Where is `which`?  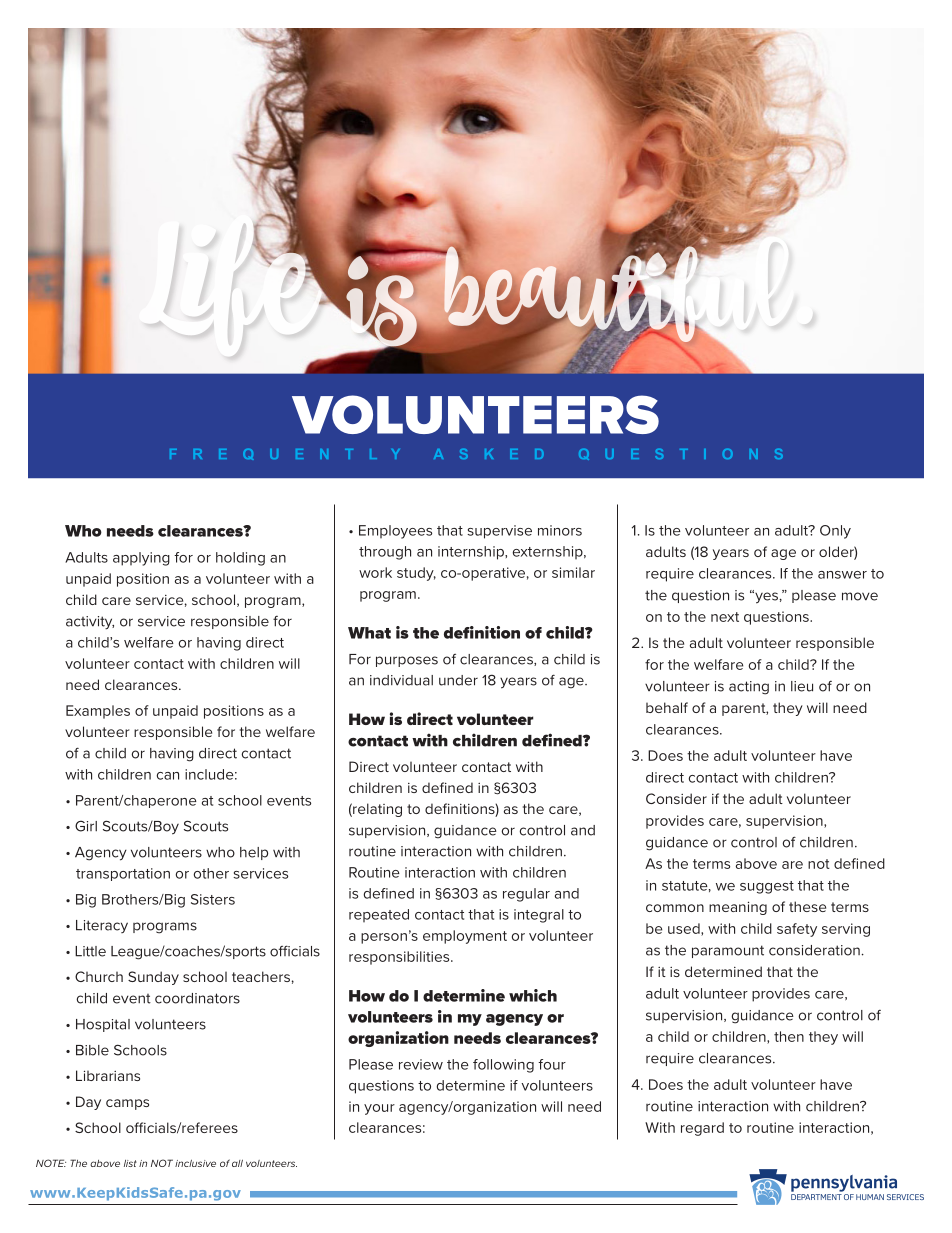 which is located at coordinates (533, 995).
